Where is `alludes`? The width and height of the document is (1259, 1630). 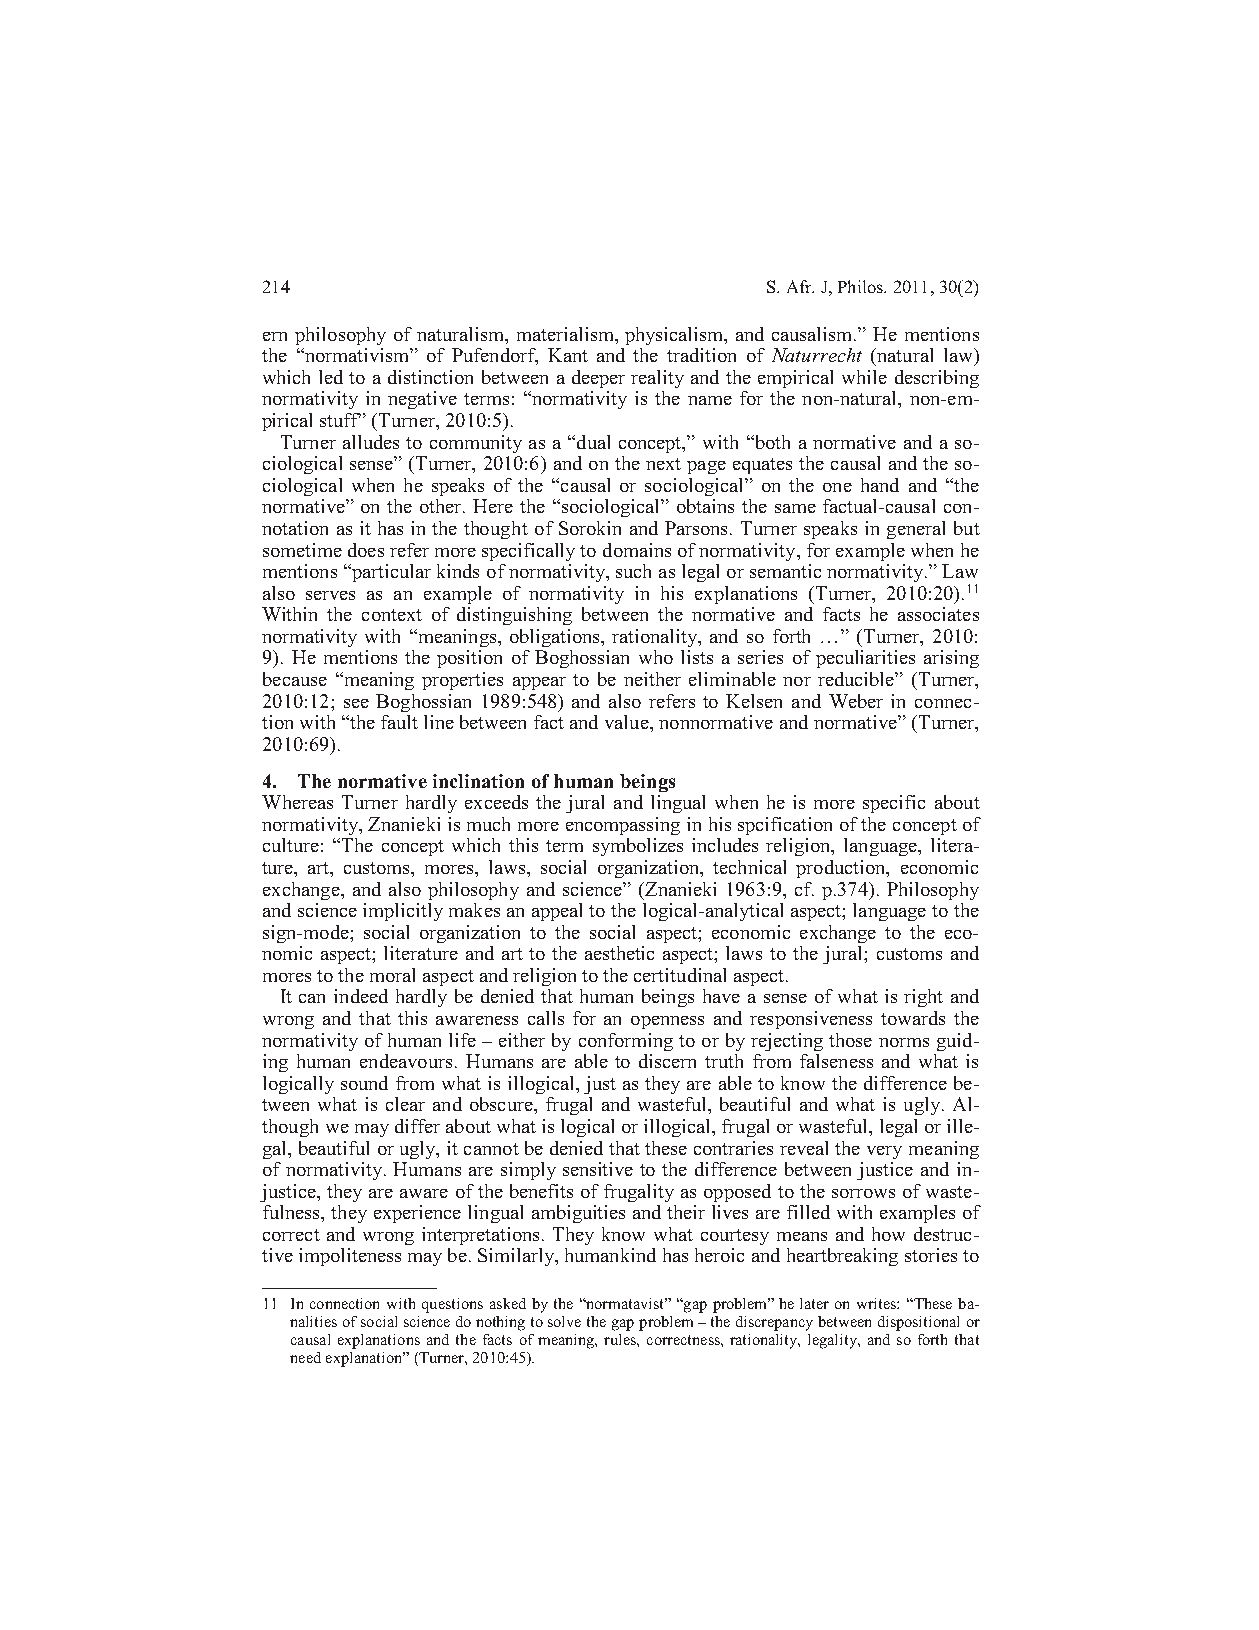 alludes is located at coordinates (371, 442).
